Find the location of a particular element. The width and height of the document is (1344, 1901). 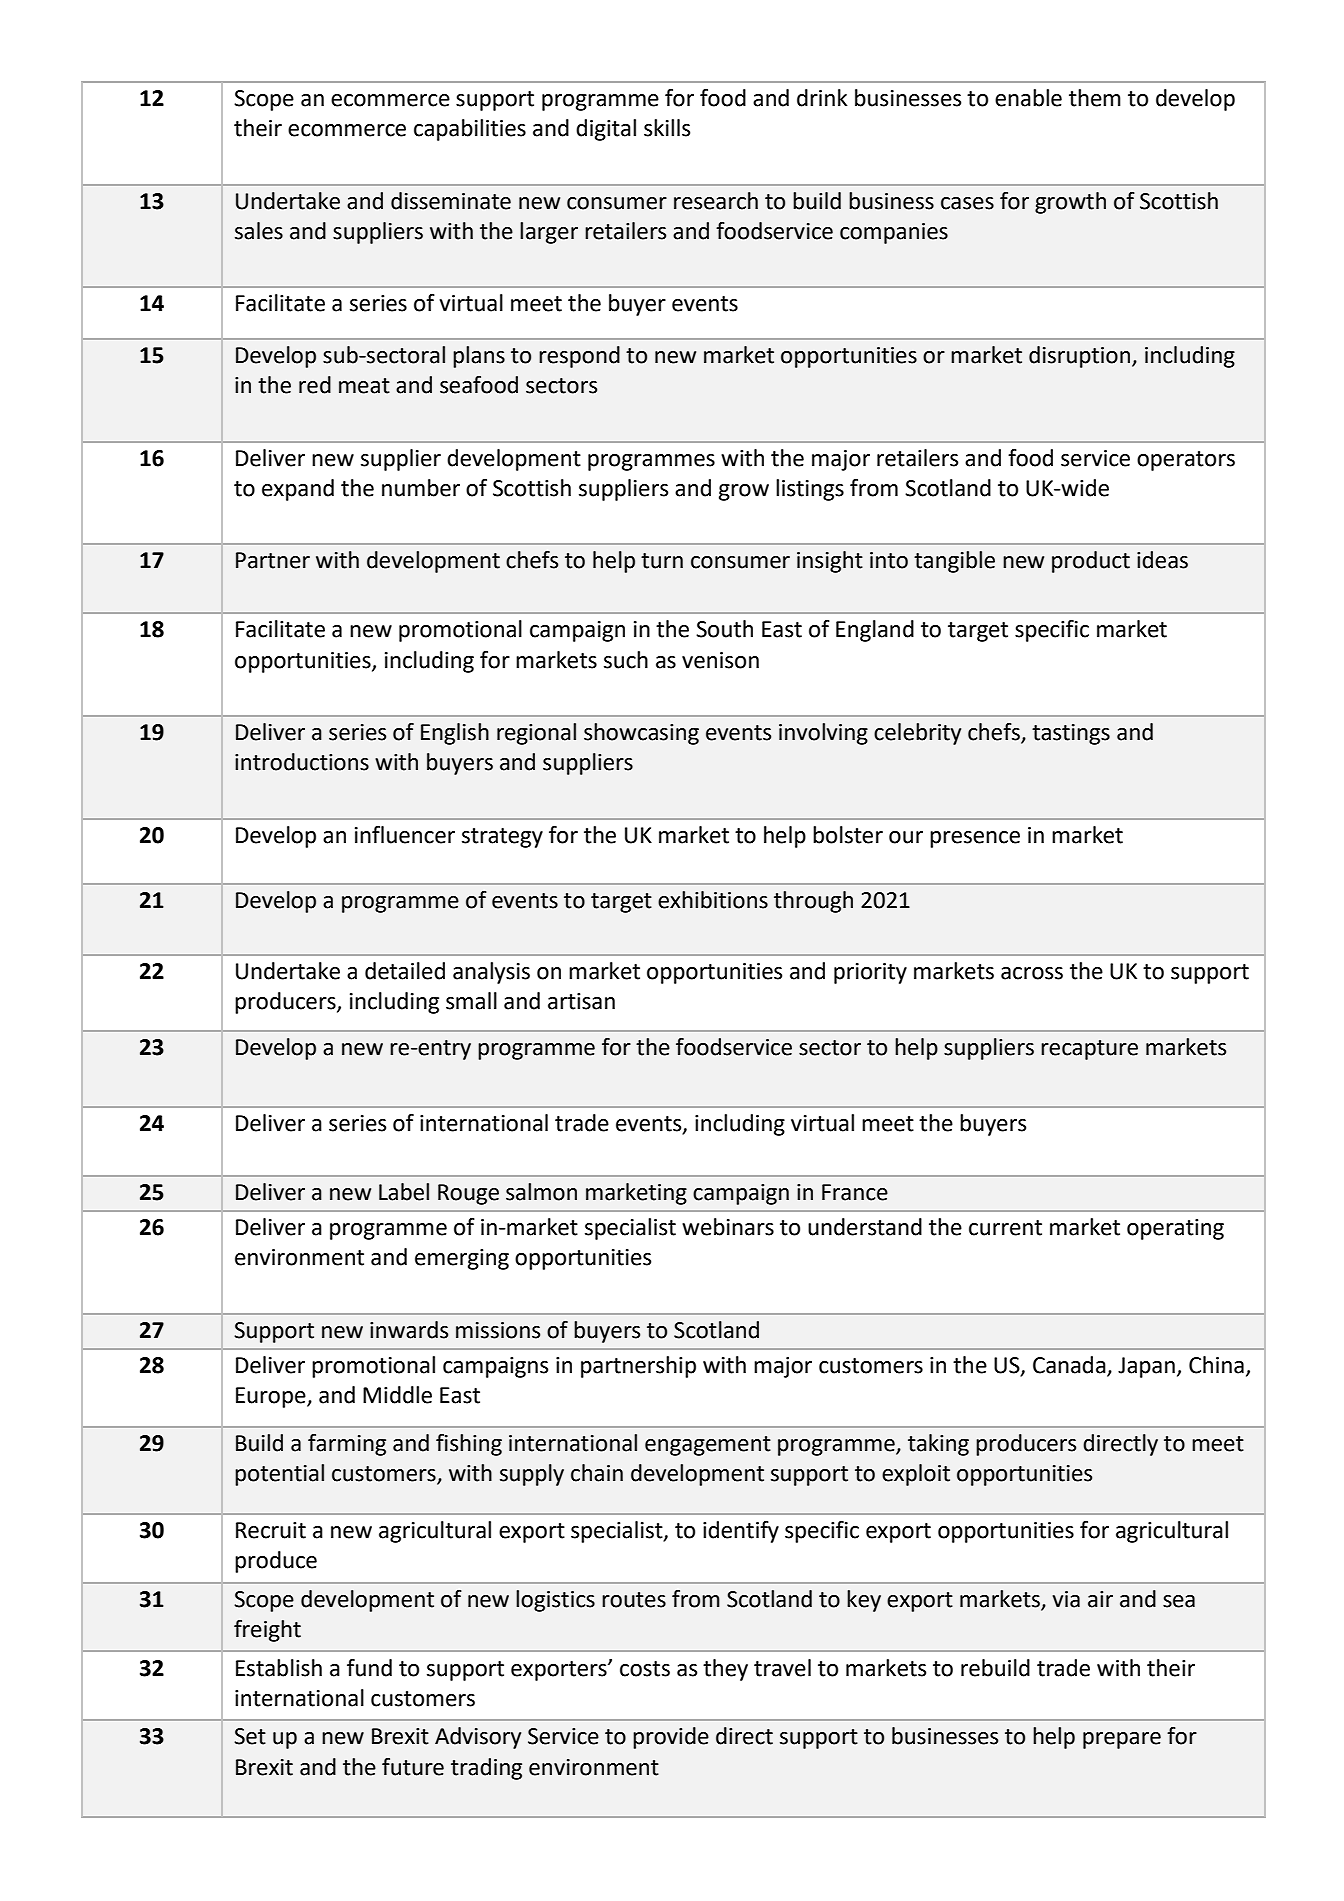

them is located at coordinates (1095, 98).
